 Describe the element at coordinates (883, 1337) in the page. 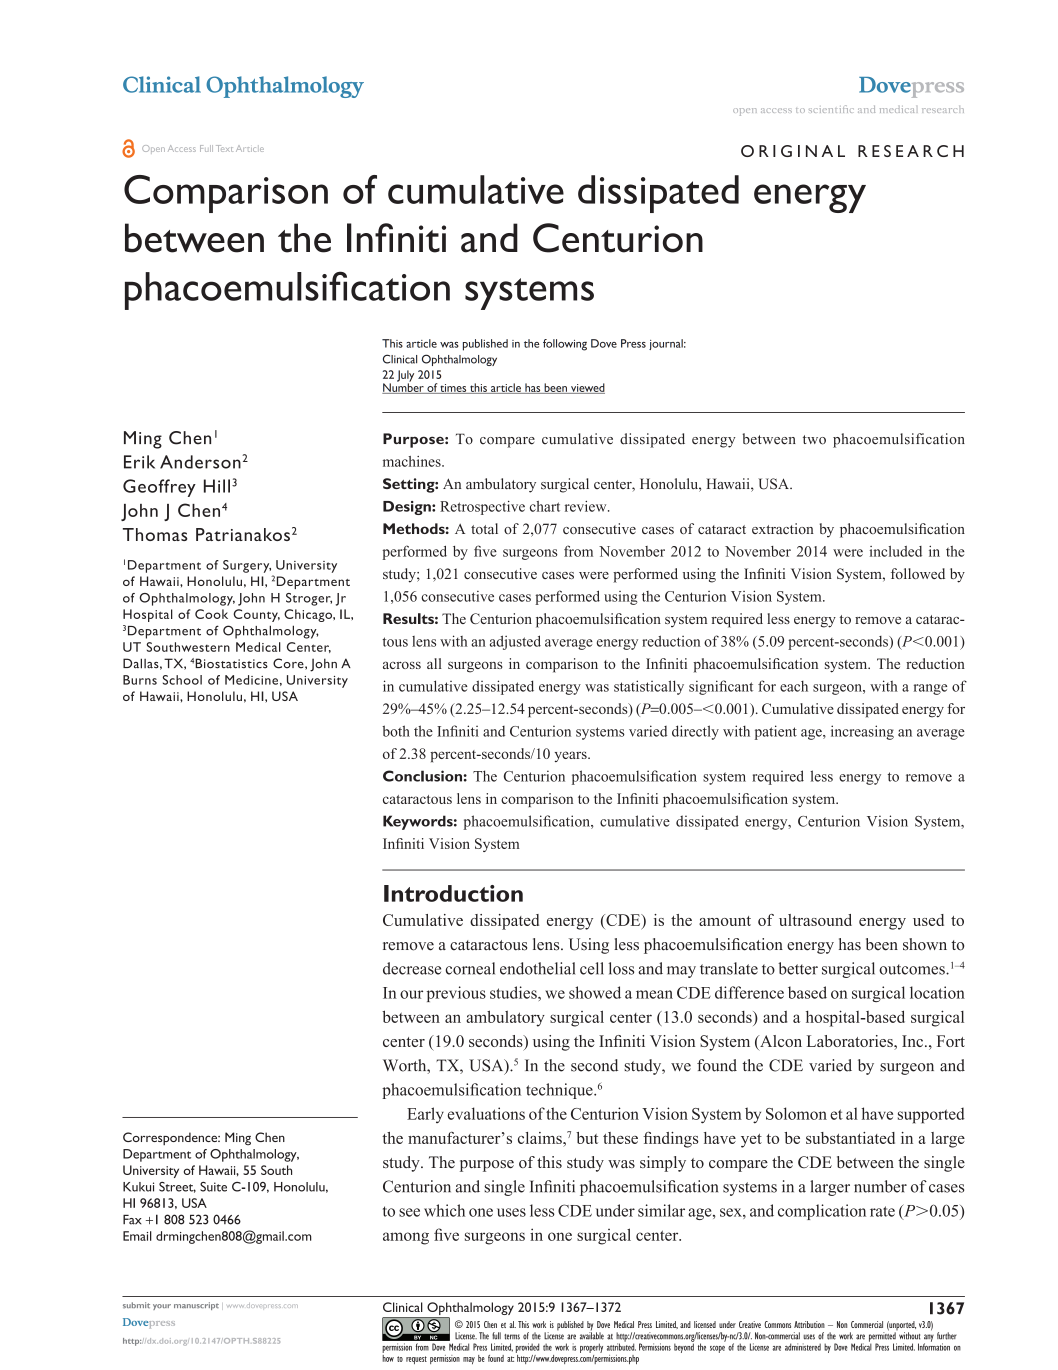

I see `permitted` at that location.
